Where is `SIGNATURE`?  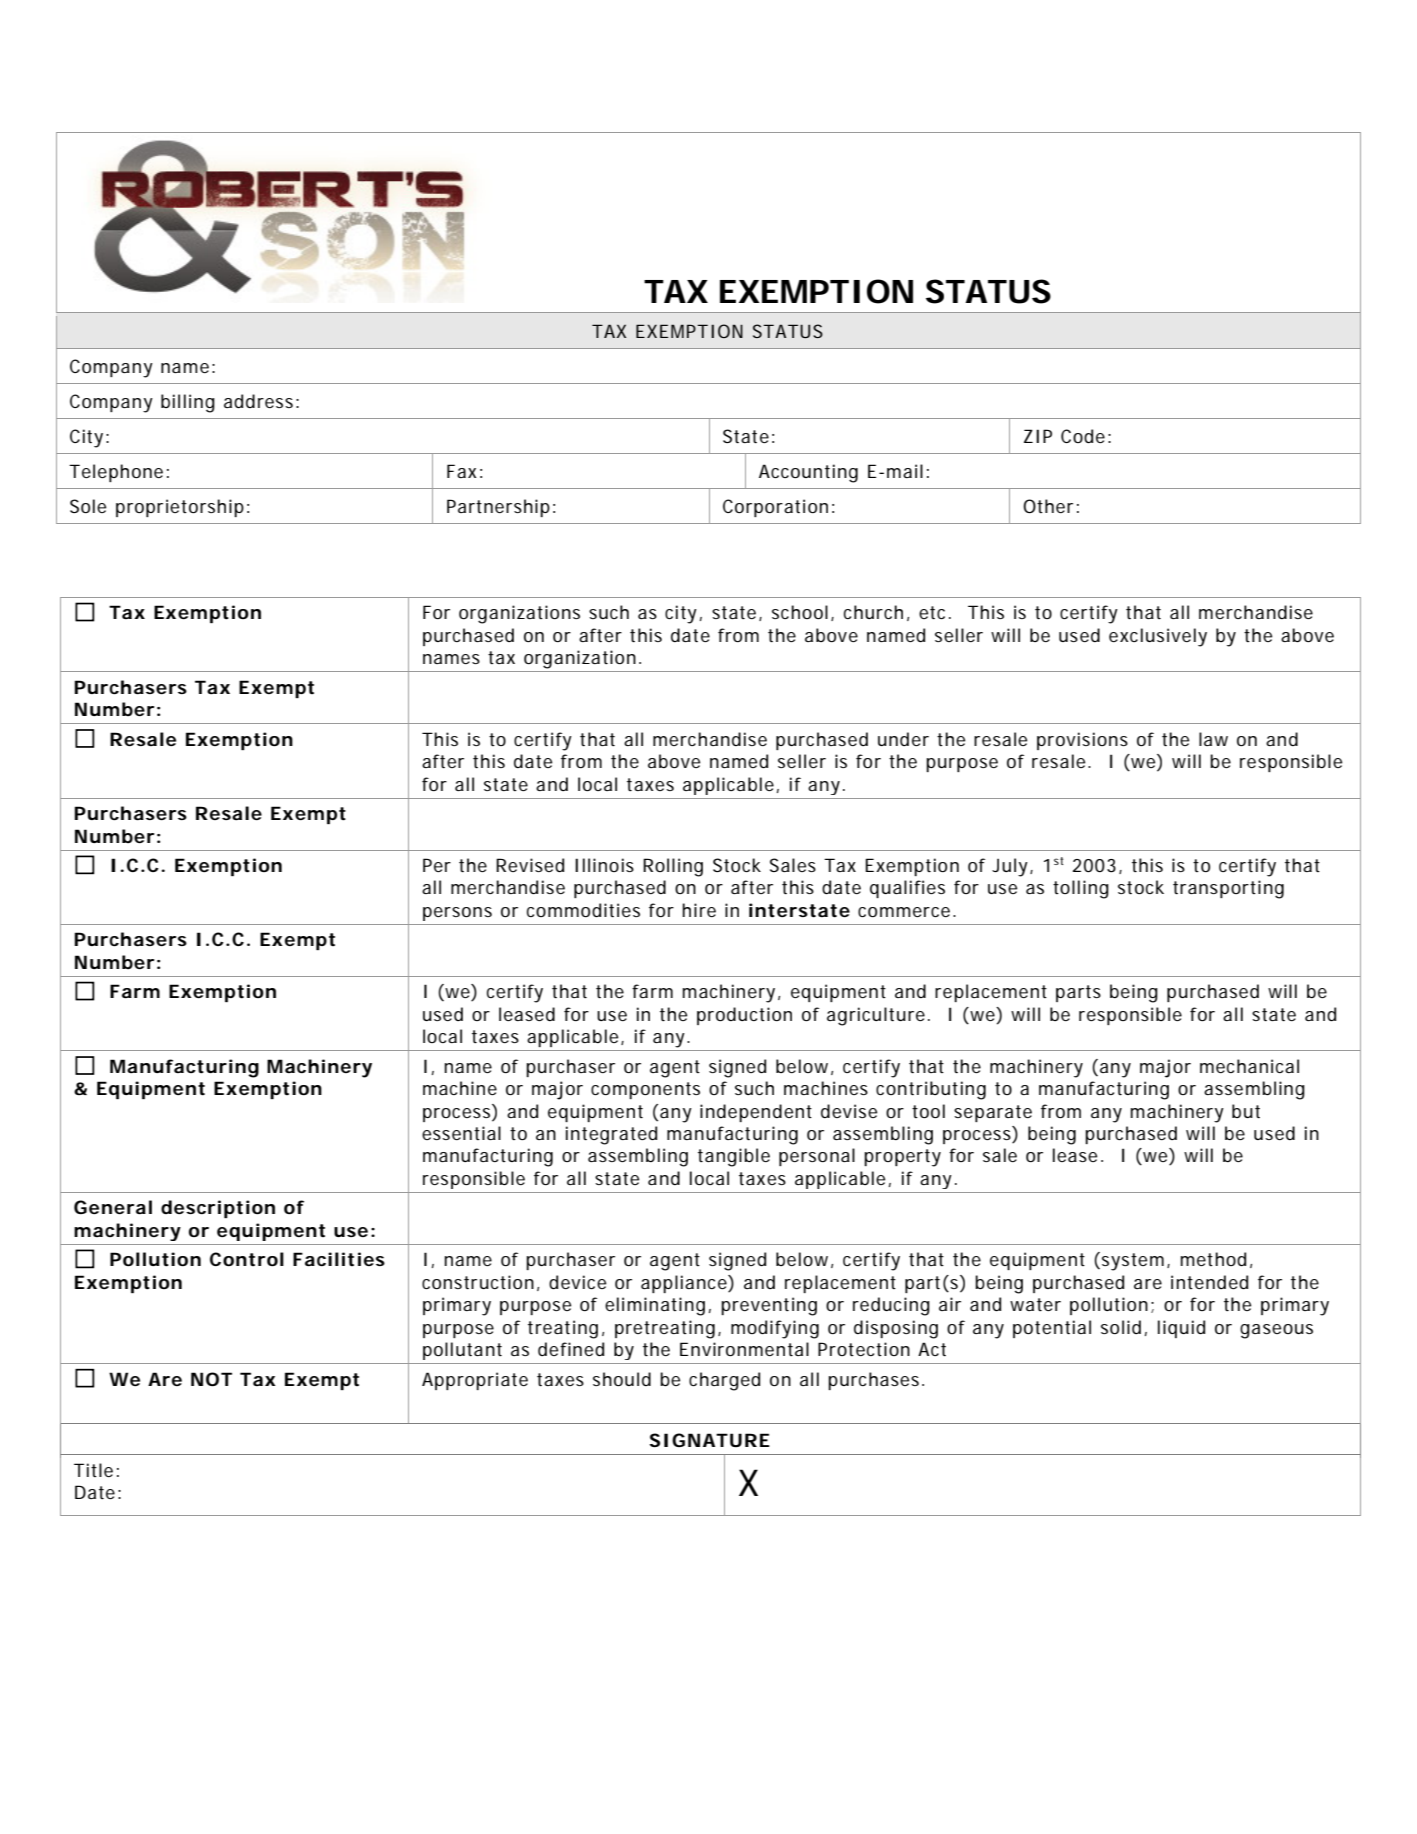 SIGNATURE is located at coordinates (709, 1440).
